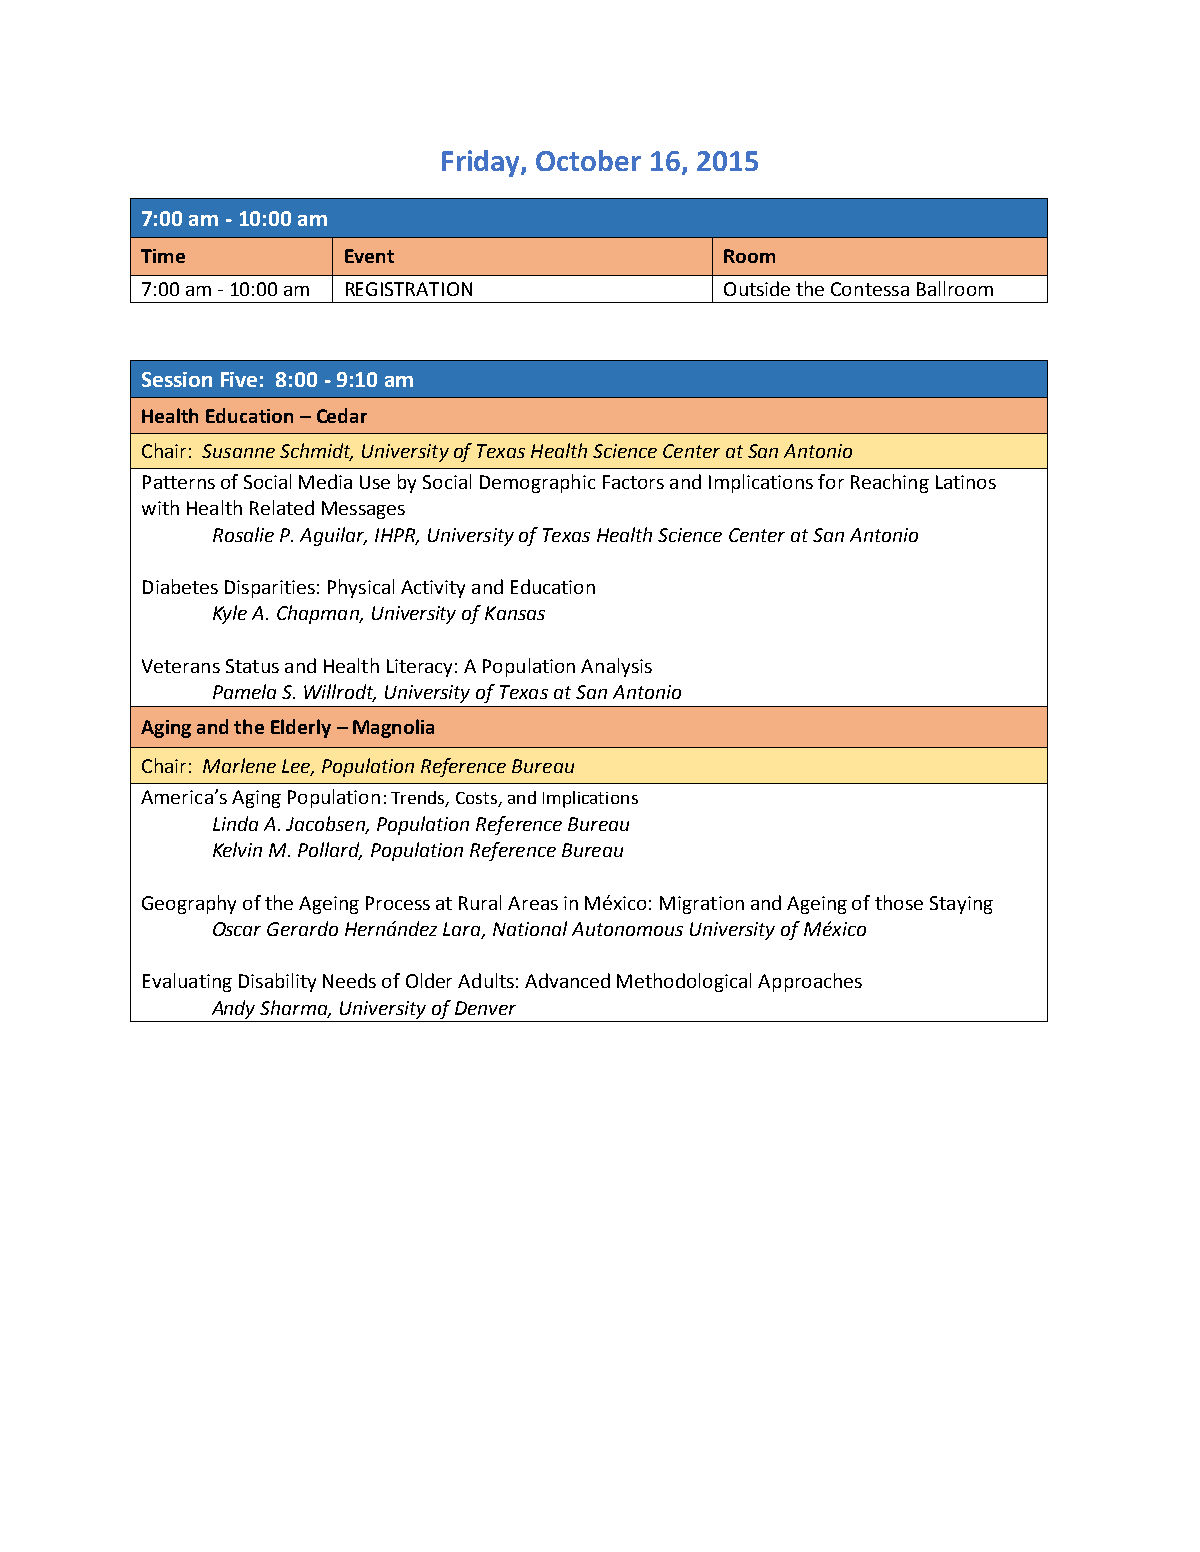 Image resolution: width=1200 pixels, height=1552 pixels. I want to click on Reaching, so click(890, 483).
